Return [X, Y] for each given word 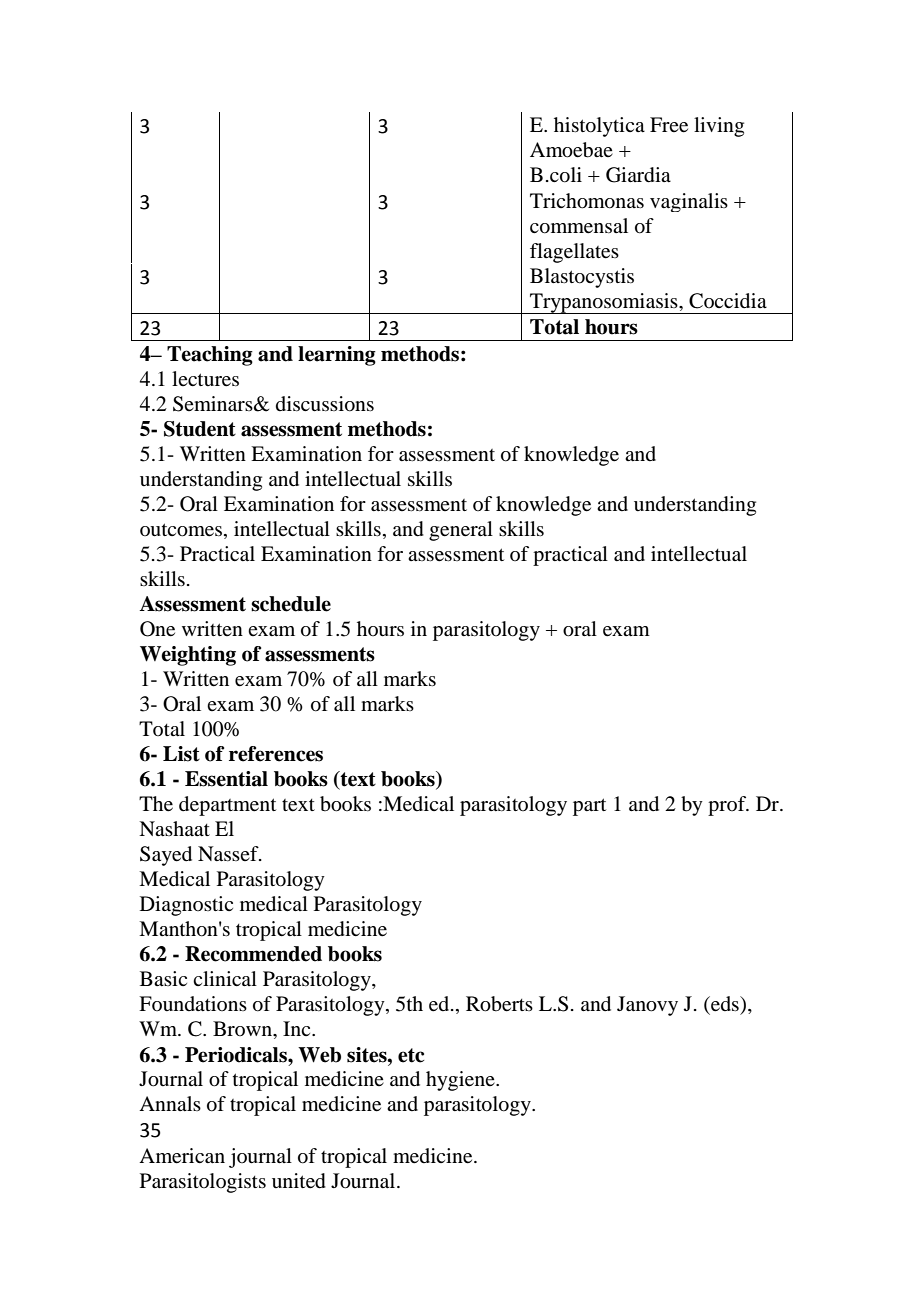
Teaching [210, 356]
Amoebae [571, 150]
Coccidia [728, 301]
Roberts [499, 1004]
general [461, 531]
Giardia [638, 175]
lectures [205, 379]
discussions [325, 404]
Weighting [188, 656]
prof [728, 806]
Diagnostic [186, 906]
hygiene [461, 1081]
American [182, 1156]
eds [725, 1004]
